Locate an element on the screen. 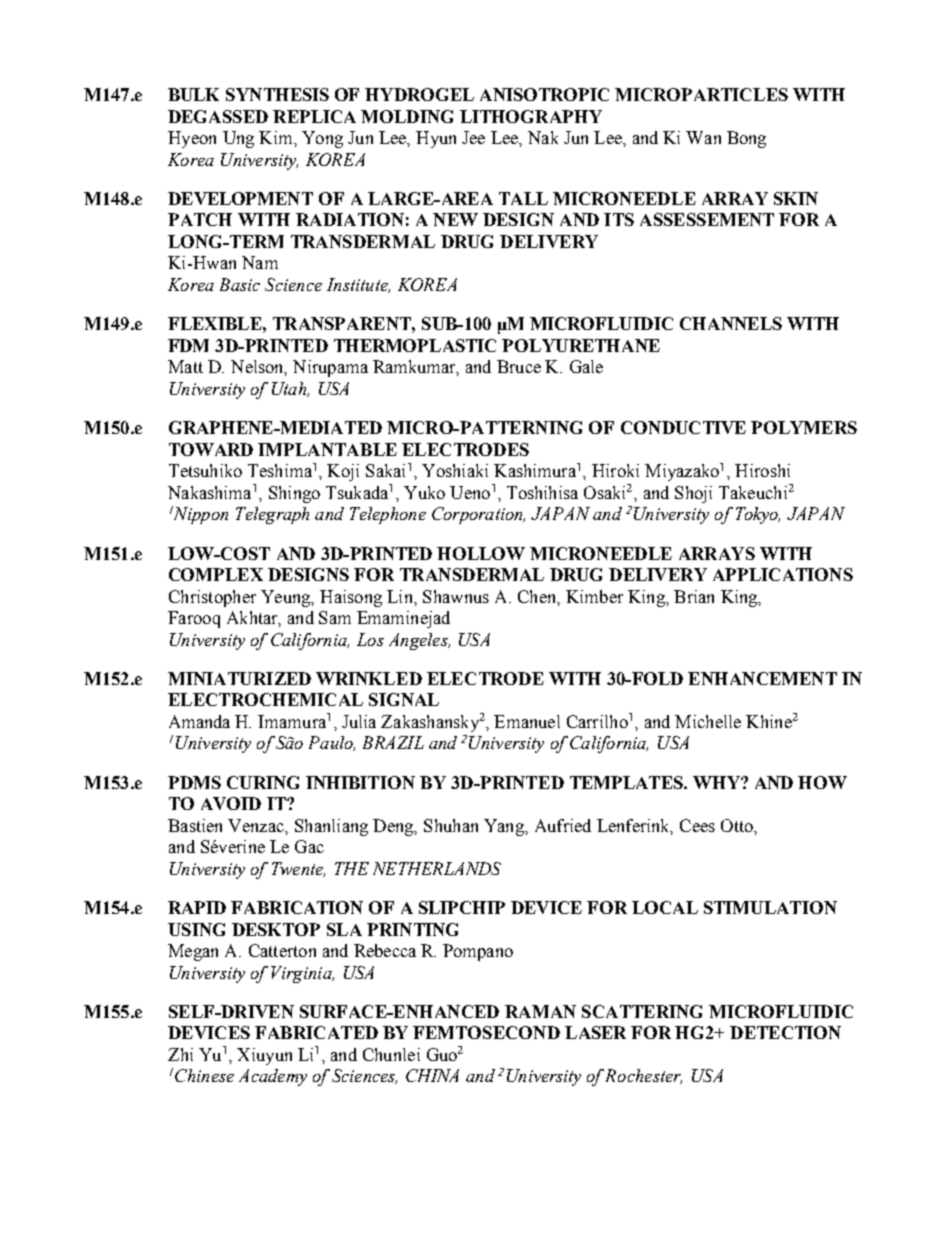 Image resolution: width=952 pixels, height=1233 pixels. Bong is located at coordinates (746, 139).
